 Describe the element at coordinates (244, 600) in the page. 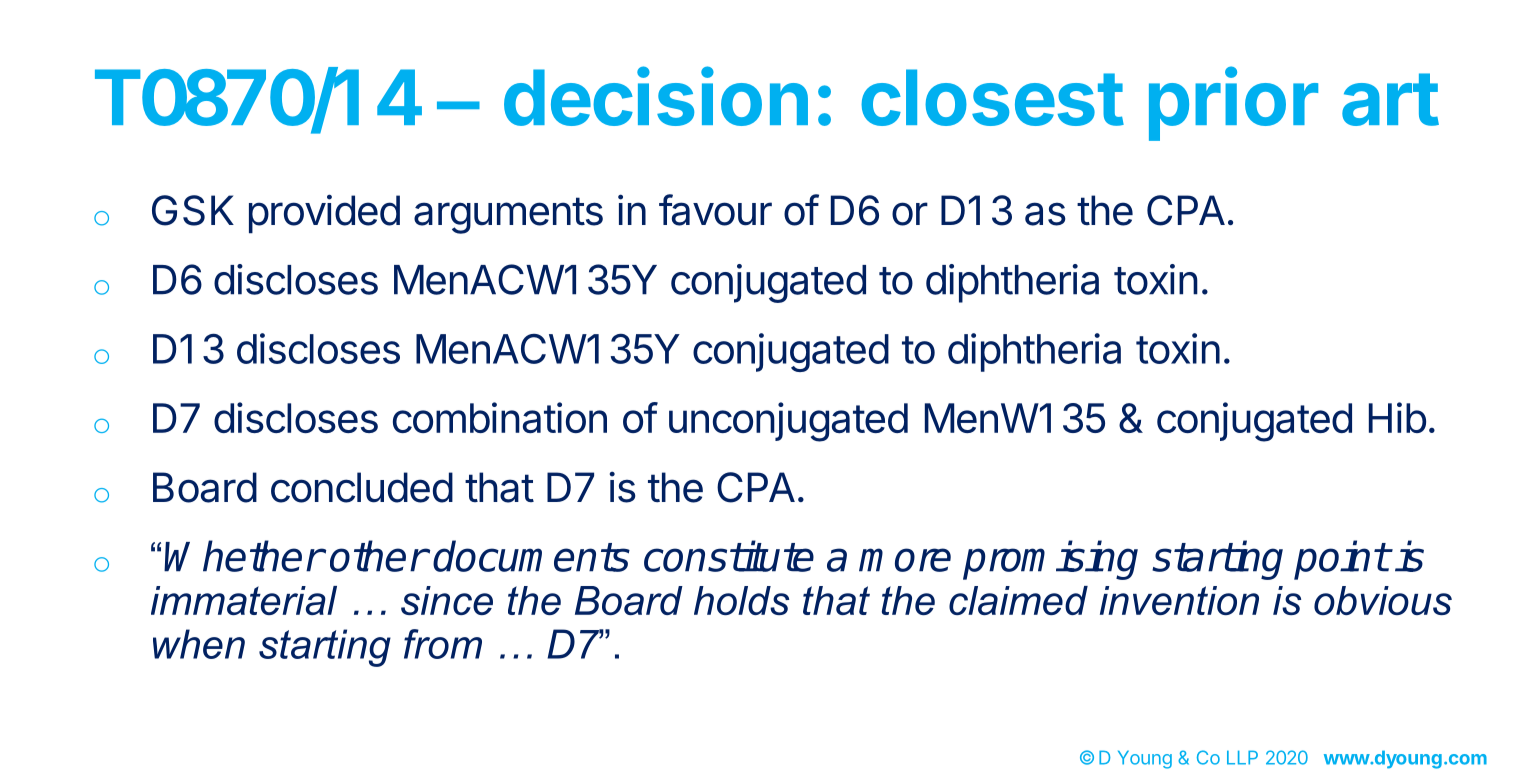

I see `immaterial` at that location.
